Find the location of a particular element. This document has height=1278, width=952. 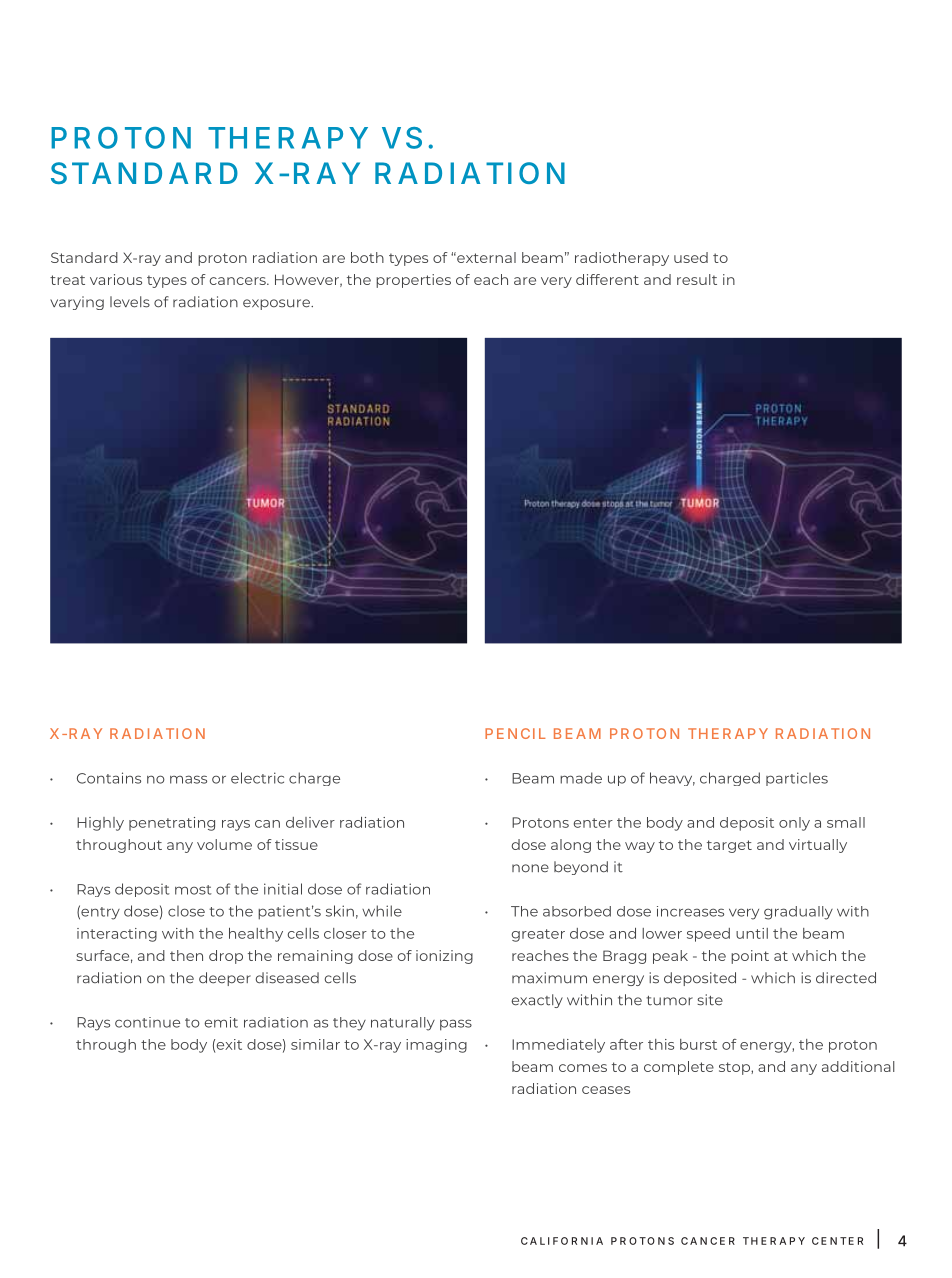

particles is located at coordinates (797, 779).
